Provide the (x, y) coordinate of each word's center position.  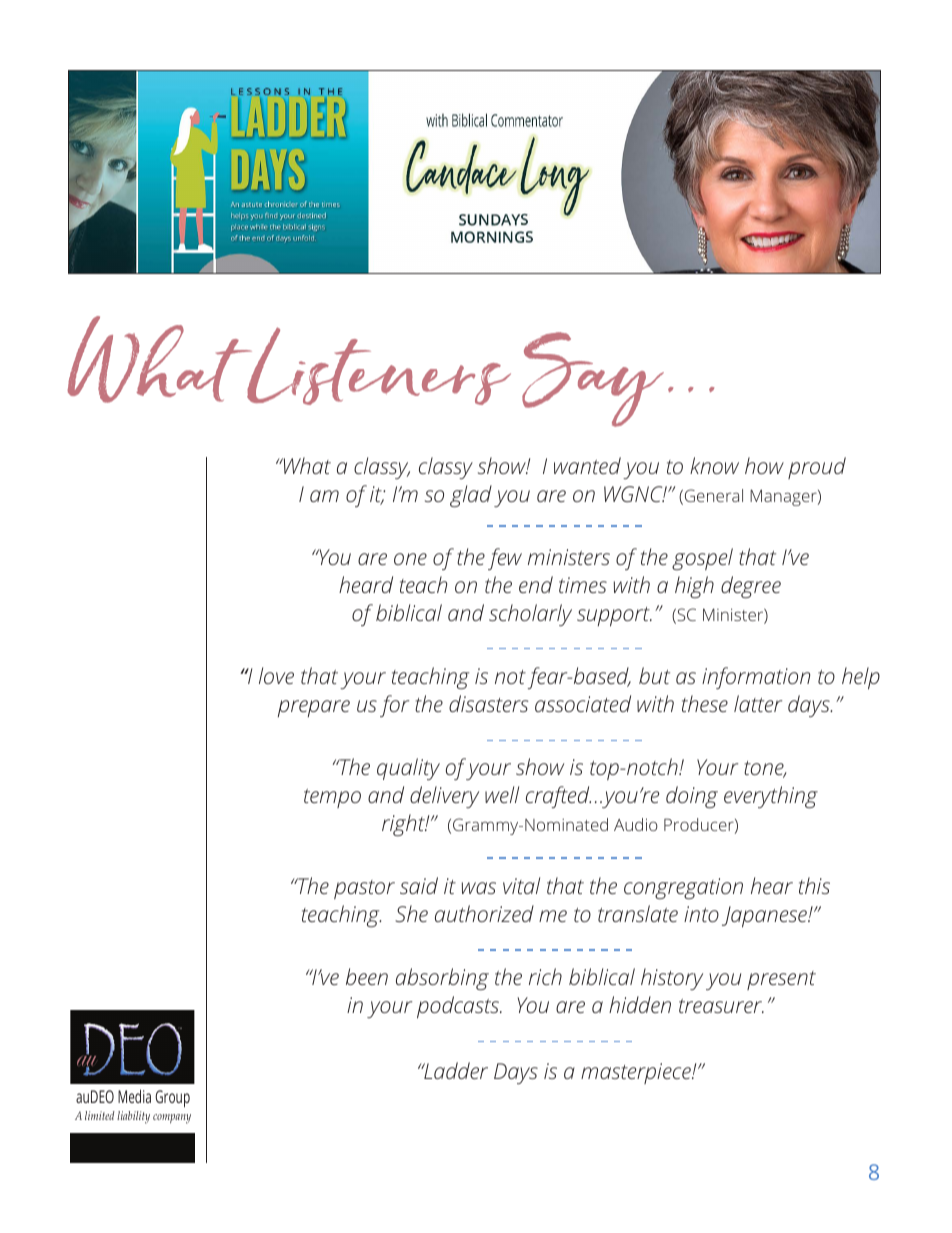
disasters (488, 703)
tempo (332, 798)
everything (771, 797)
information (756, 678)
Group (172, 1098)
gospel (702, 559)
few (505, 559)
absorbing (442, 979)
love (276, 675)
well (502, 794)
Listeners (377, 366)
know (714, 465)
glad (471, 496)
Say (593, 379)
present (781, 980)
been (367, 976)
